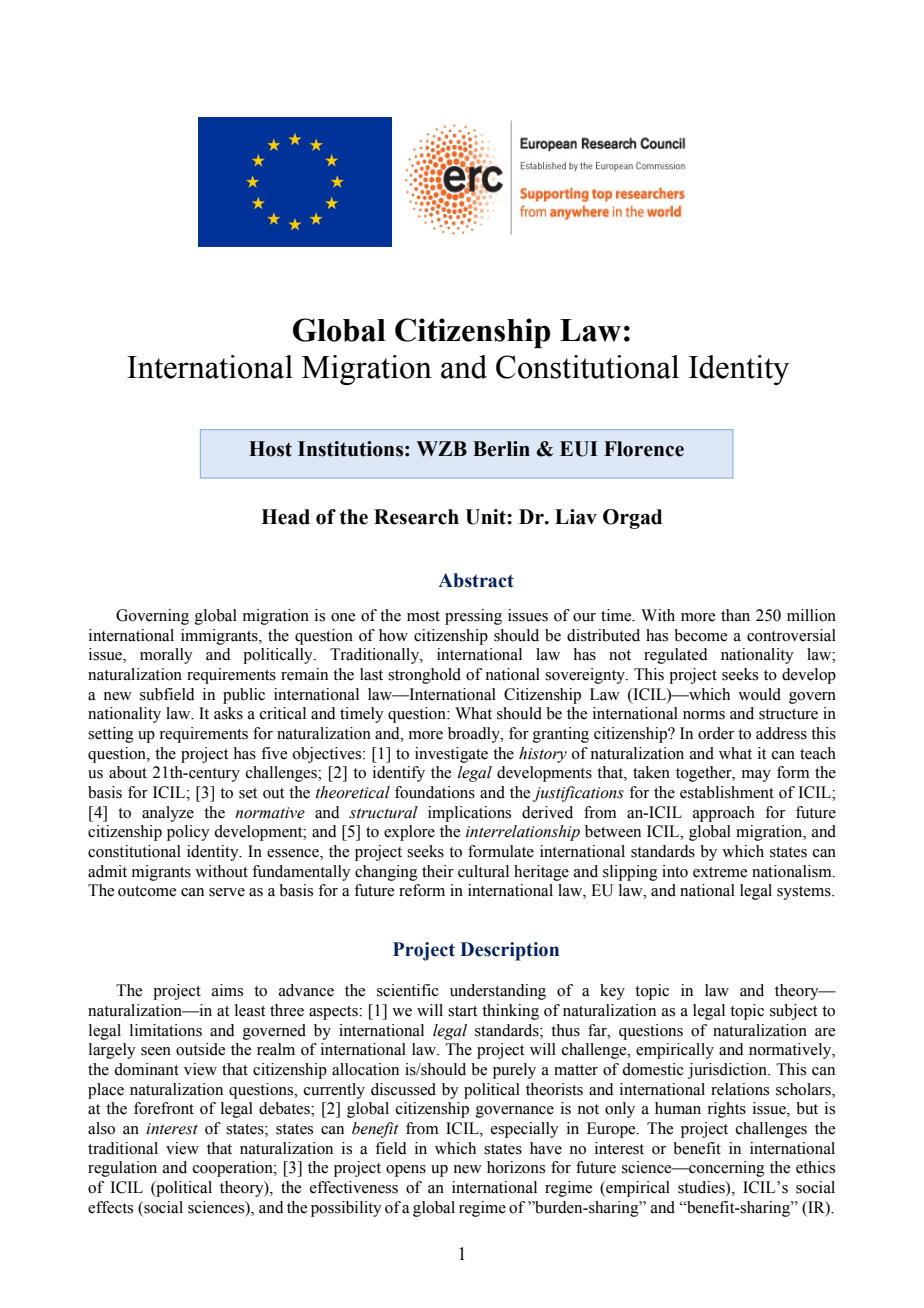  What do you see at coordinates (462, 1011) in the page?
I see `start` at bounding box center [462, 1011].
